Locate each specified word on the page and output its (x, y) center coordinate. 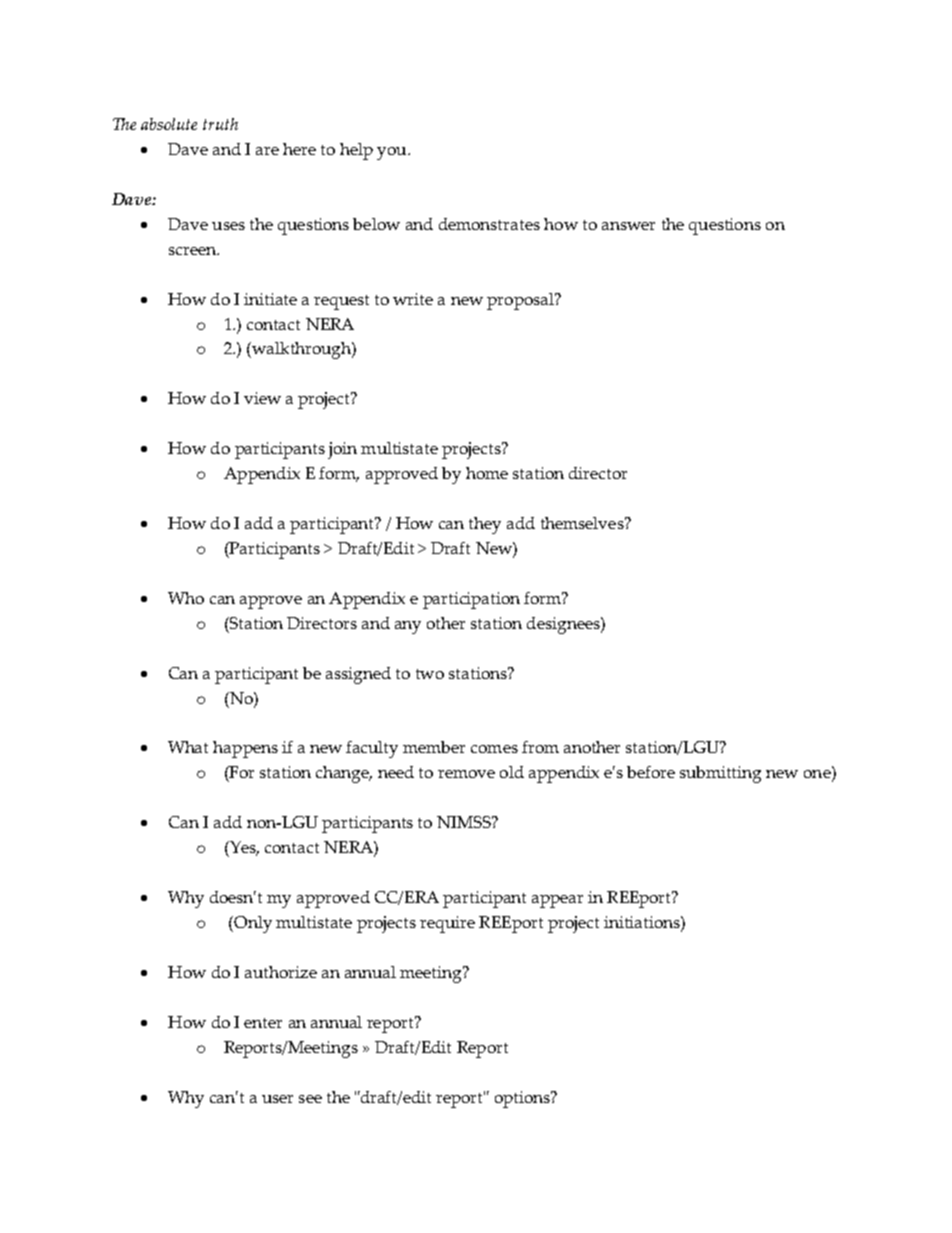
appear (557, 901)
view (262, 398)
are (267, 151)
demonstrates (489, 224)
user (277, 1099)
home (487, 473)
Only (252, 924)
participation (471, 600)
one (818, 774)
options (524, 1099)
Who (186, 598)
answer (628, 226)
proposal (521, 301)
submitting (720, 774)
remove (466, 774)
